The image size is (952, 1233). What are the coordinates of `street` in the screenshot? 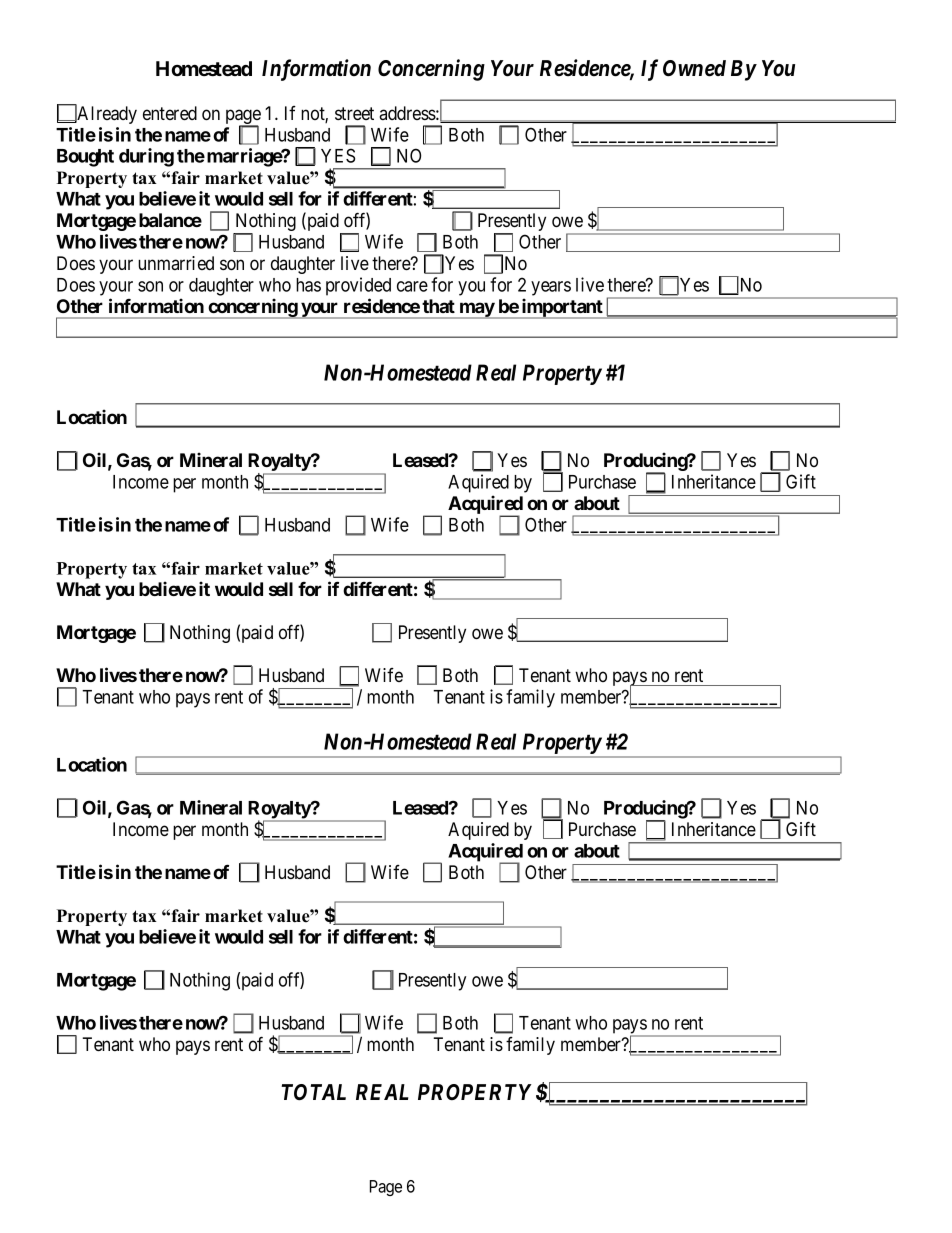 It's located at (354, 113).
